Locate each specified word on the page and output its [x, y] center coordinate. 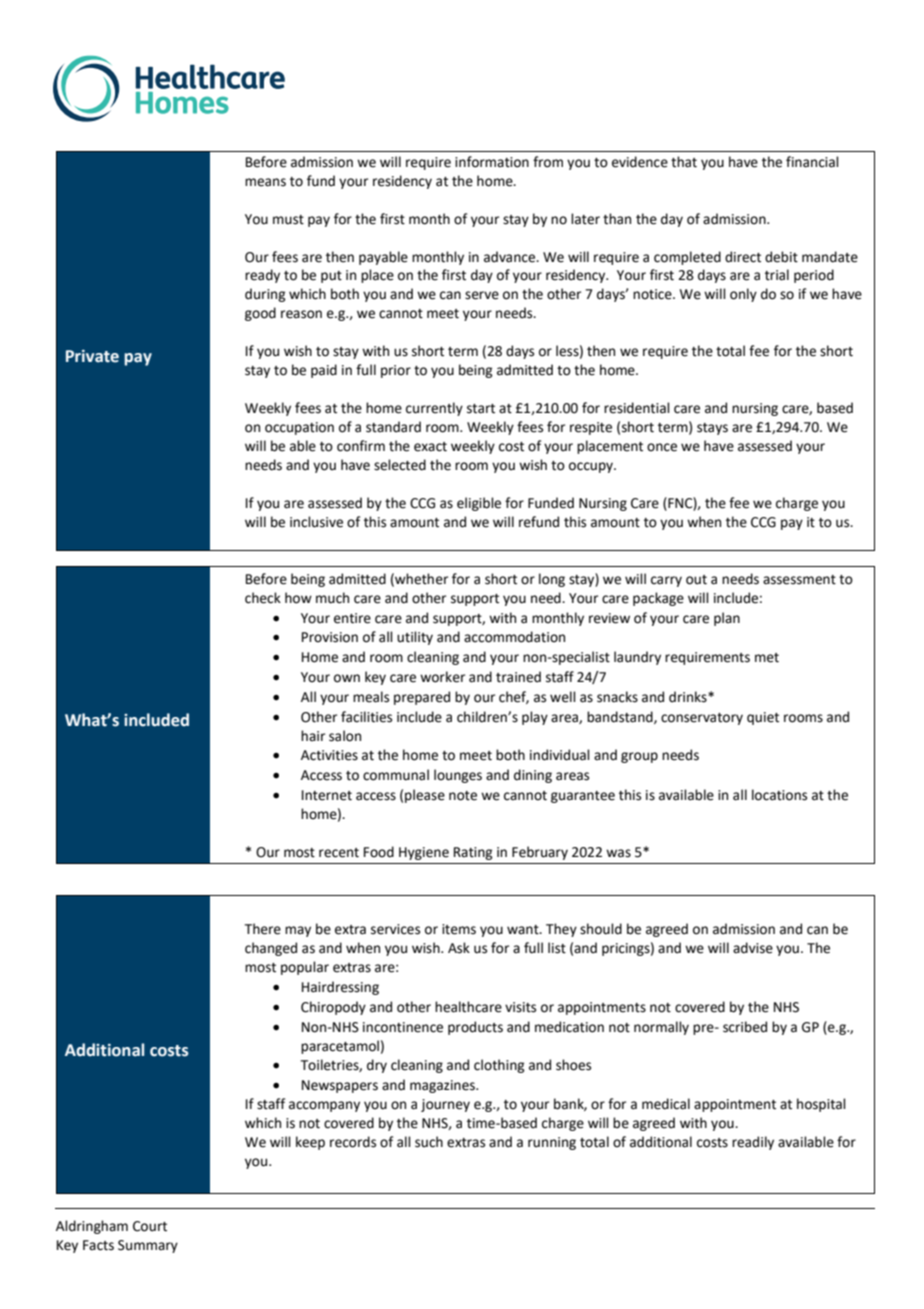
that [684, 162]
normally [661, 1028]
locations [779, 795]
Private [92, 356]
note [463, 796]
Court [150, 1226]
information [492, 162]
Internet [327, 795]
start [481, 409]
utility [415, 638]
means [265, 182]
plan [727, 619]
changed [271, 949]
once [662, 447]
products [475, 1028]
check [263, 598]
